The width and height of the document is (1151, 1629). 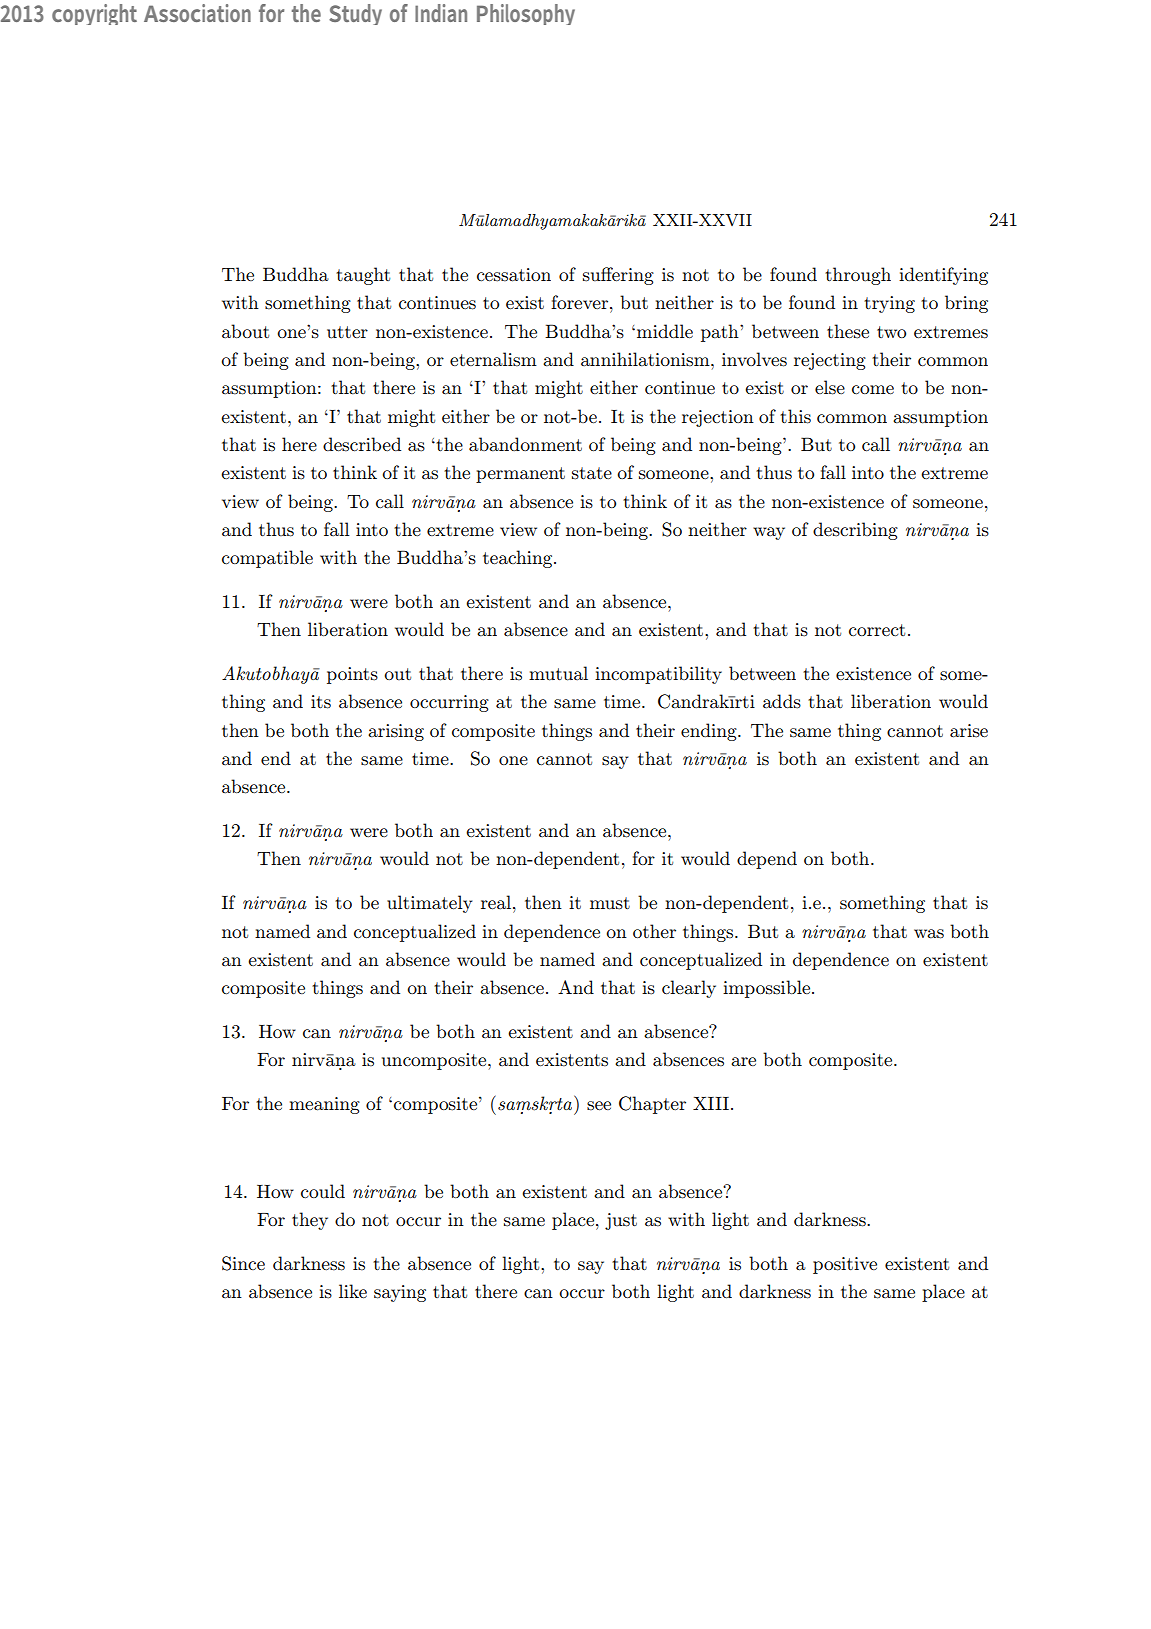 What do you see at coordinates (396, 732) in the document?
I see `arising` at bounding box center [396, 732].
